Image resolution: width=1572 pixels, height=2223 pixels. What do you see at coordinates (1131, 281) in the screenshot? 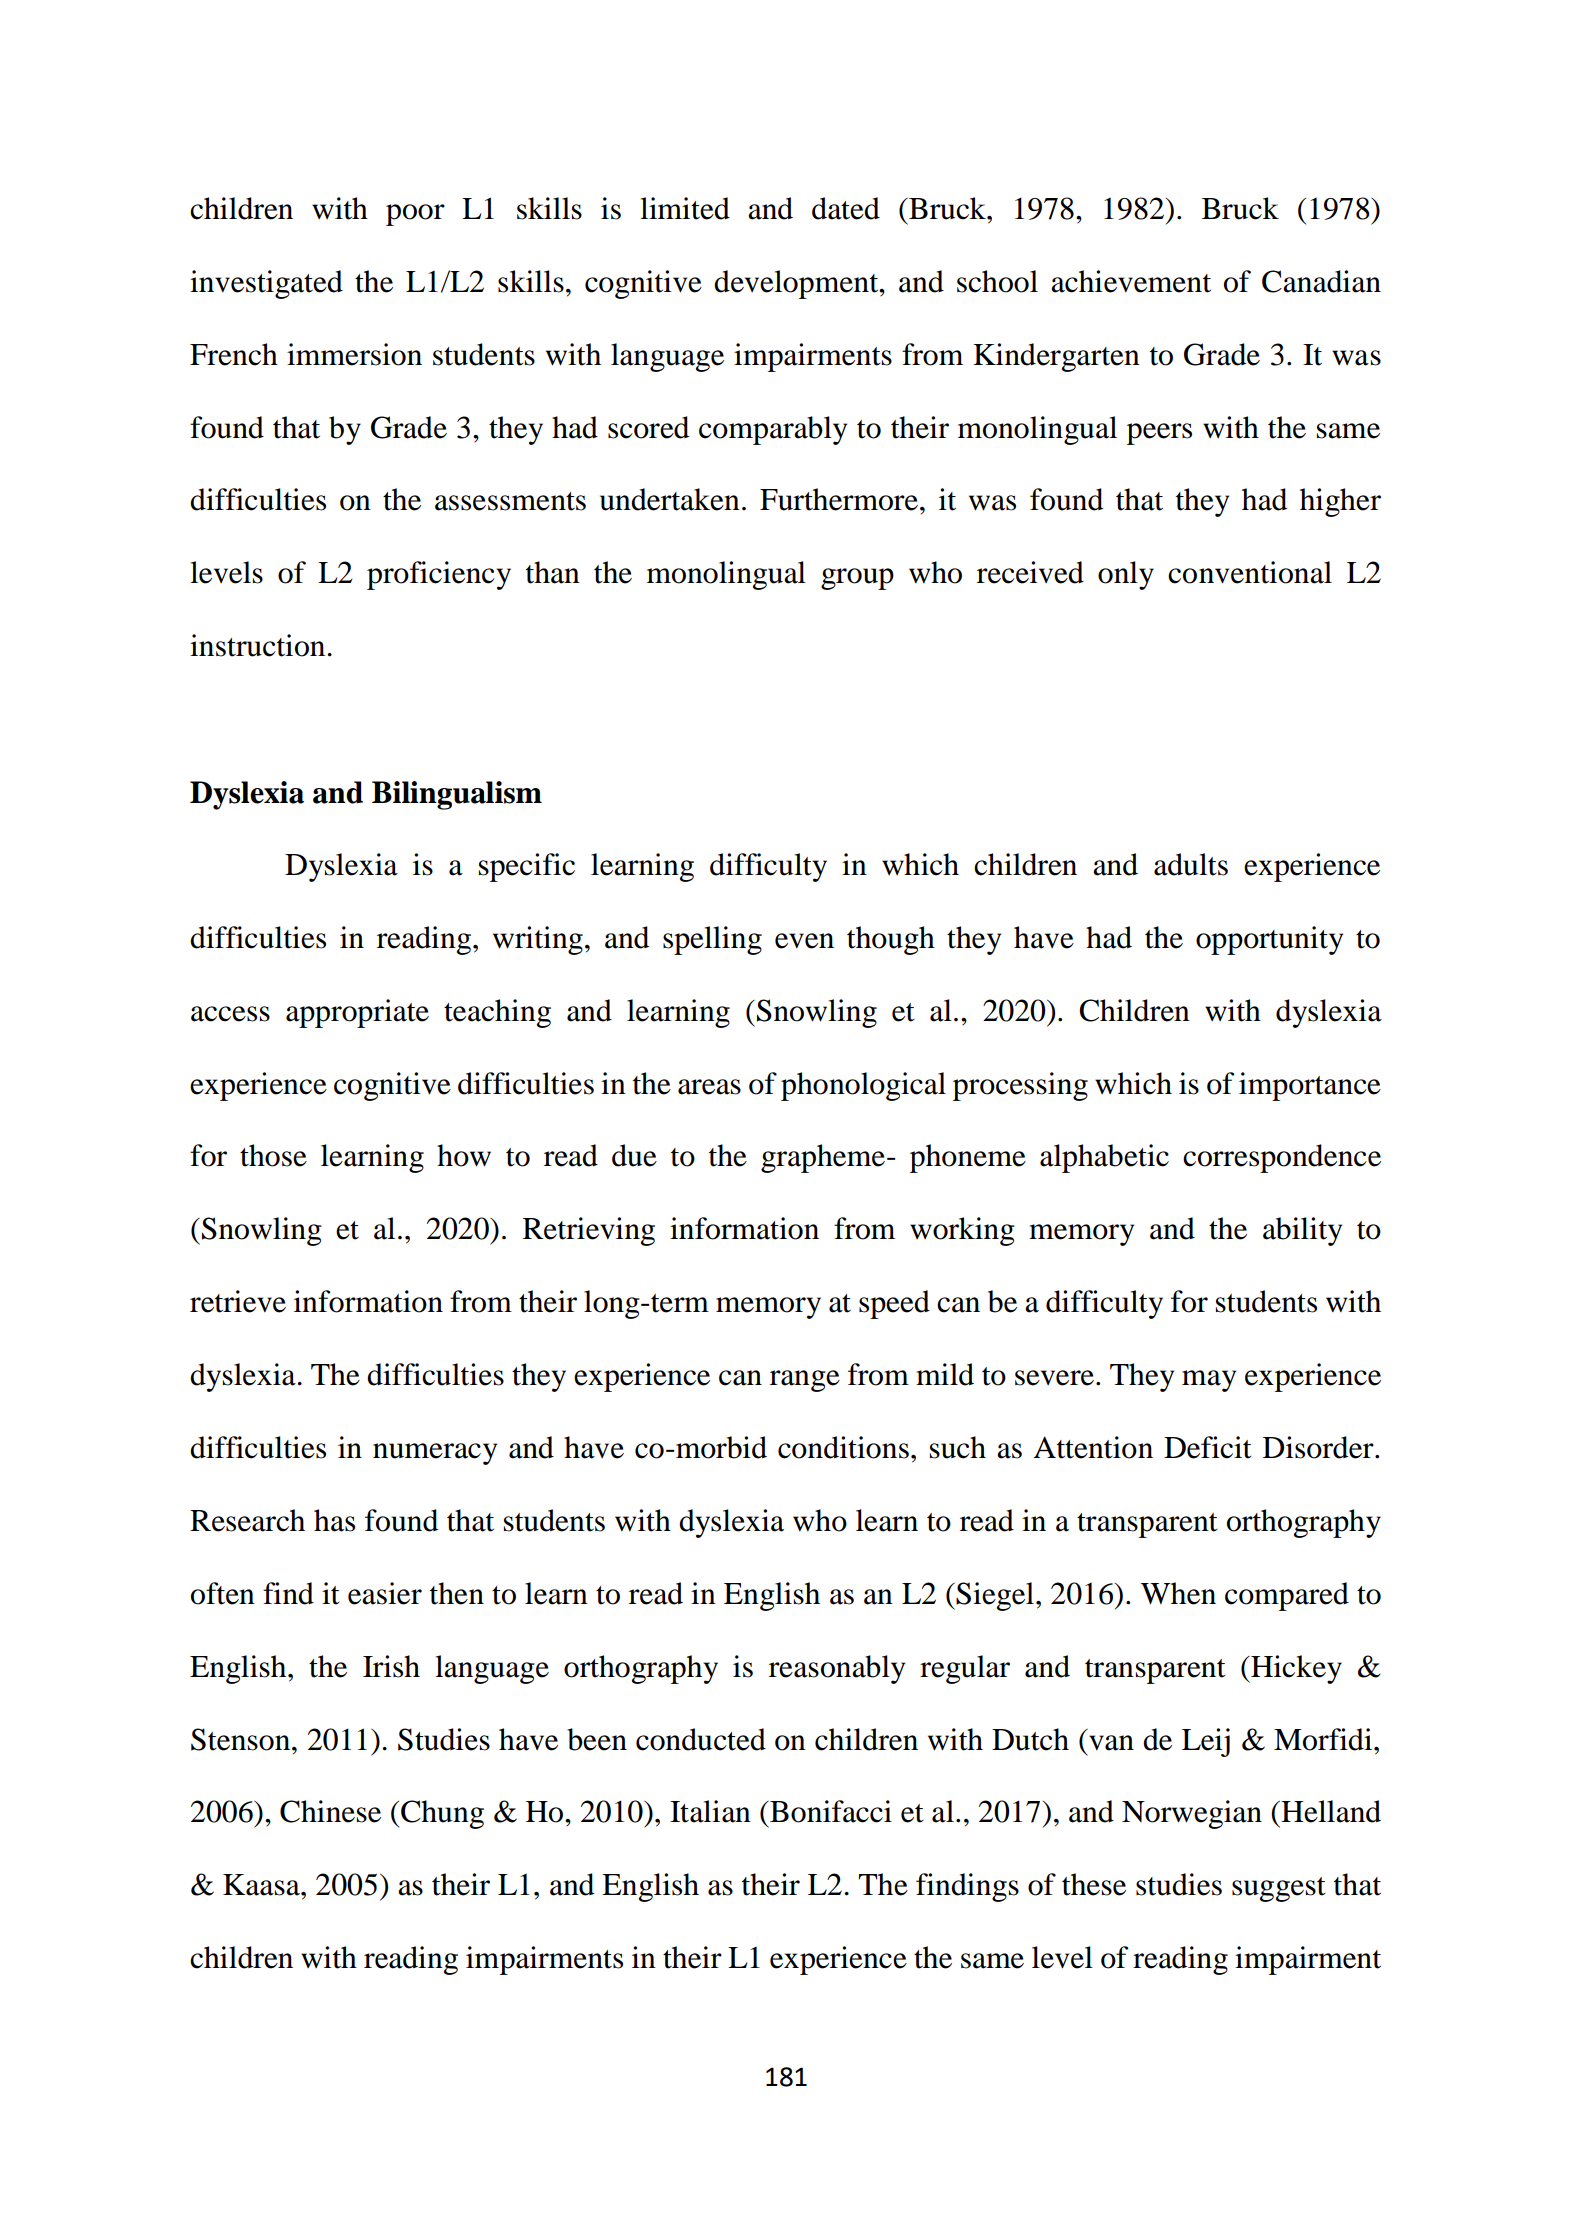
I see `achievement` at bounding box center [1131, 281].
